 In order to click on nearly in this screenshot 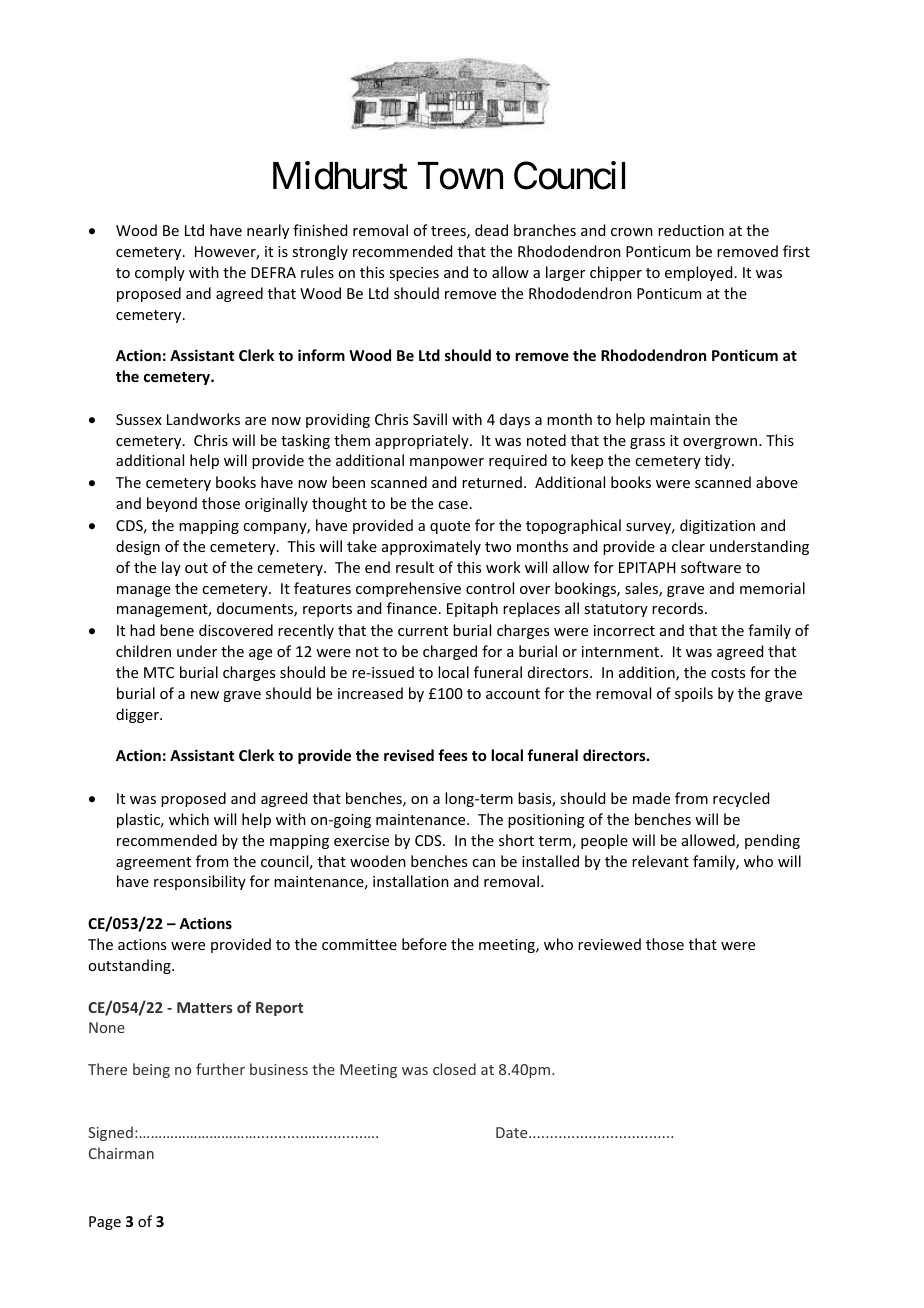, I will do `click(268, 231)`.
